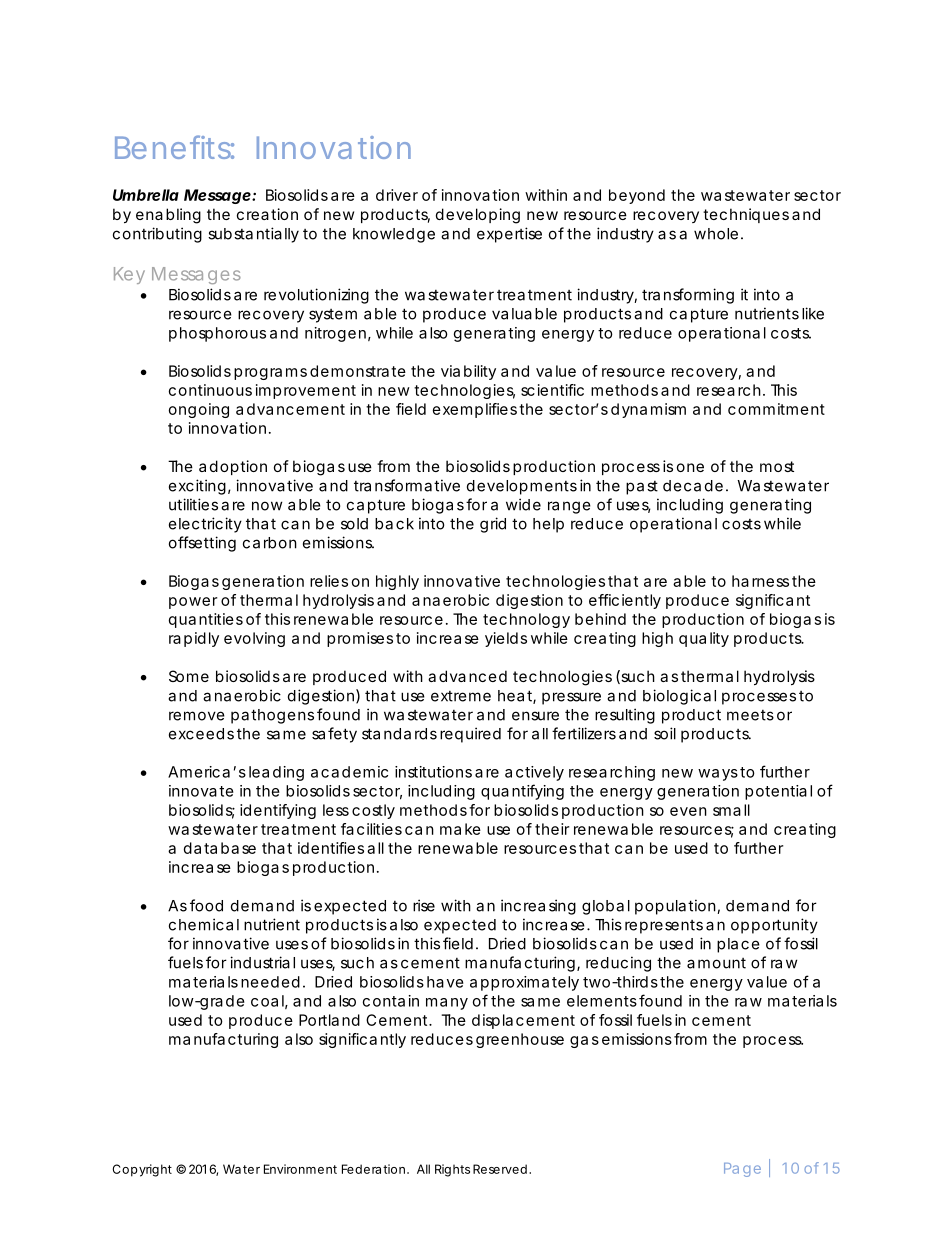  I want to click on advanced, so click(467, 676).
